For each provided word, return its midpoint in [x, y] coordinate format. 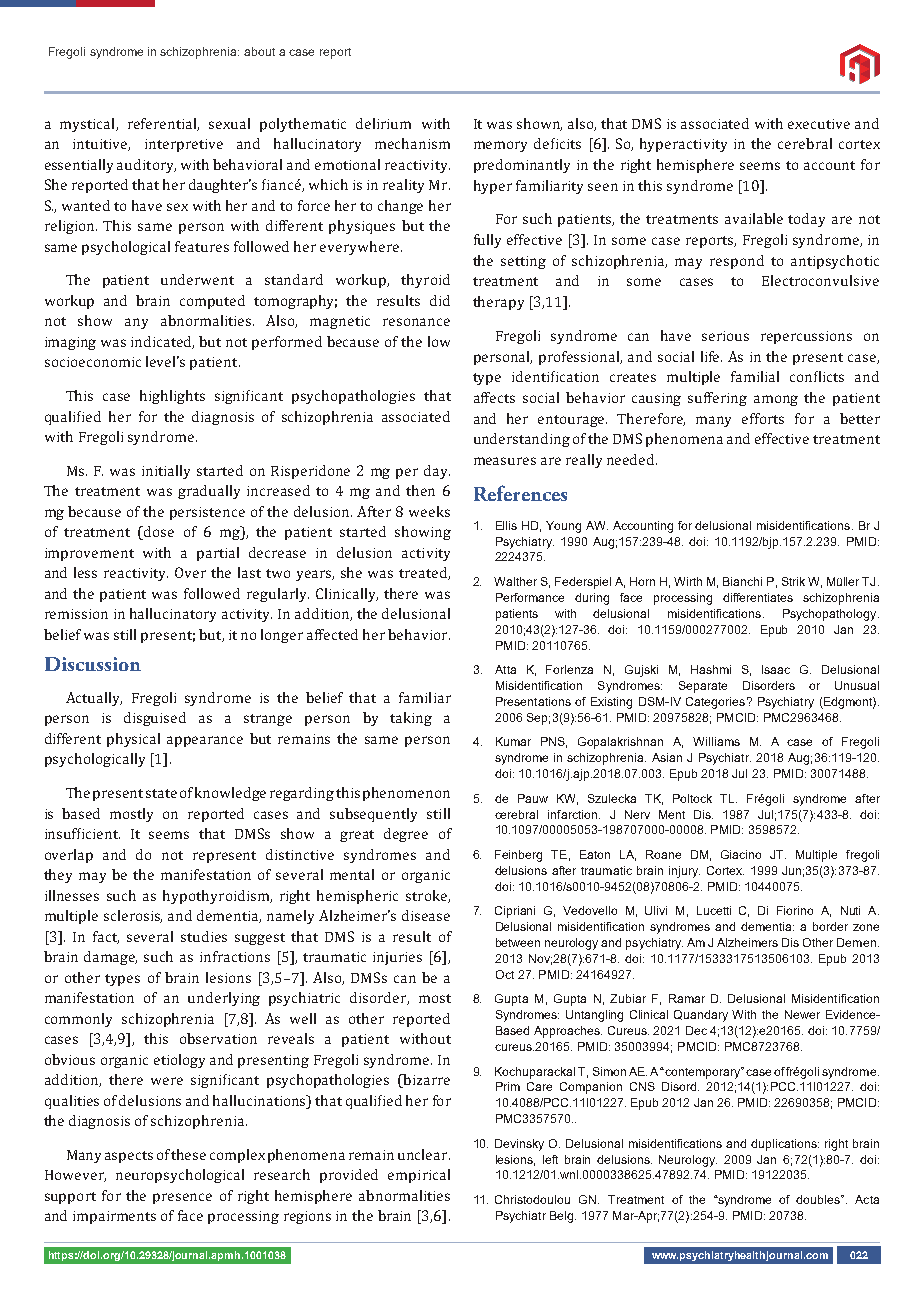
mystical [88, 125]
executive [819, 124]
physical [133, 740]
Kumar [513, 741]
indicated [162, 342]
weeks [429, 511]
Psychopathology [831, 615]
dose [159, 531]
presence [182, 1198]
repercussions [806, 337]
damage [110, 958]
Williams [716, 741]
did [440, 300]
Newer [802, 1014]
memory [500, 146]
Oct [505, 974]
